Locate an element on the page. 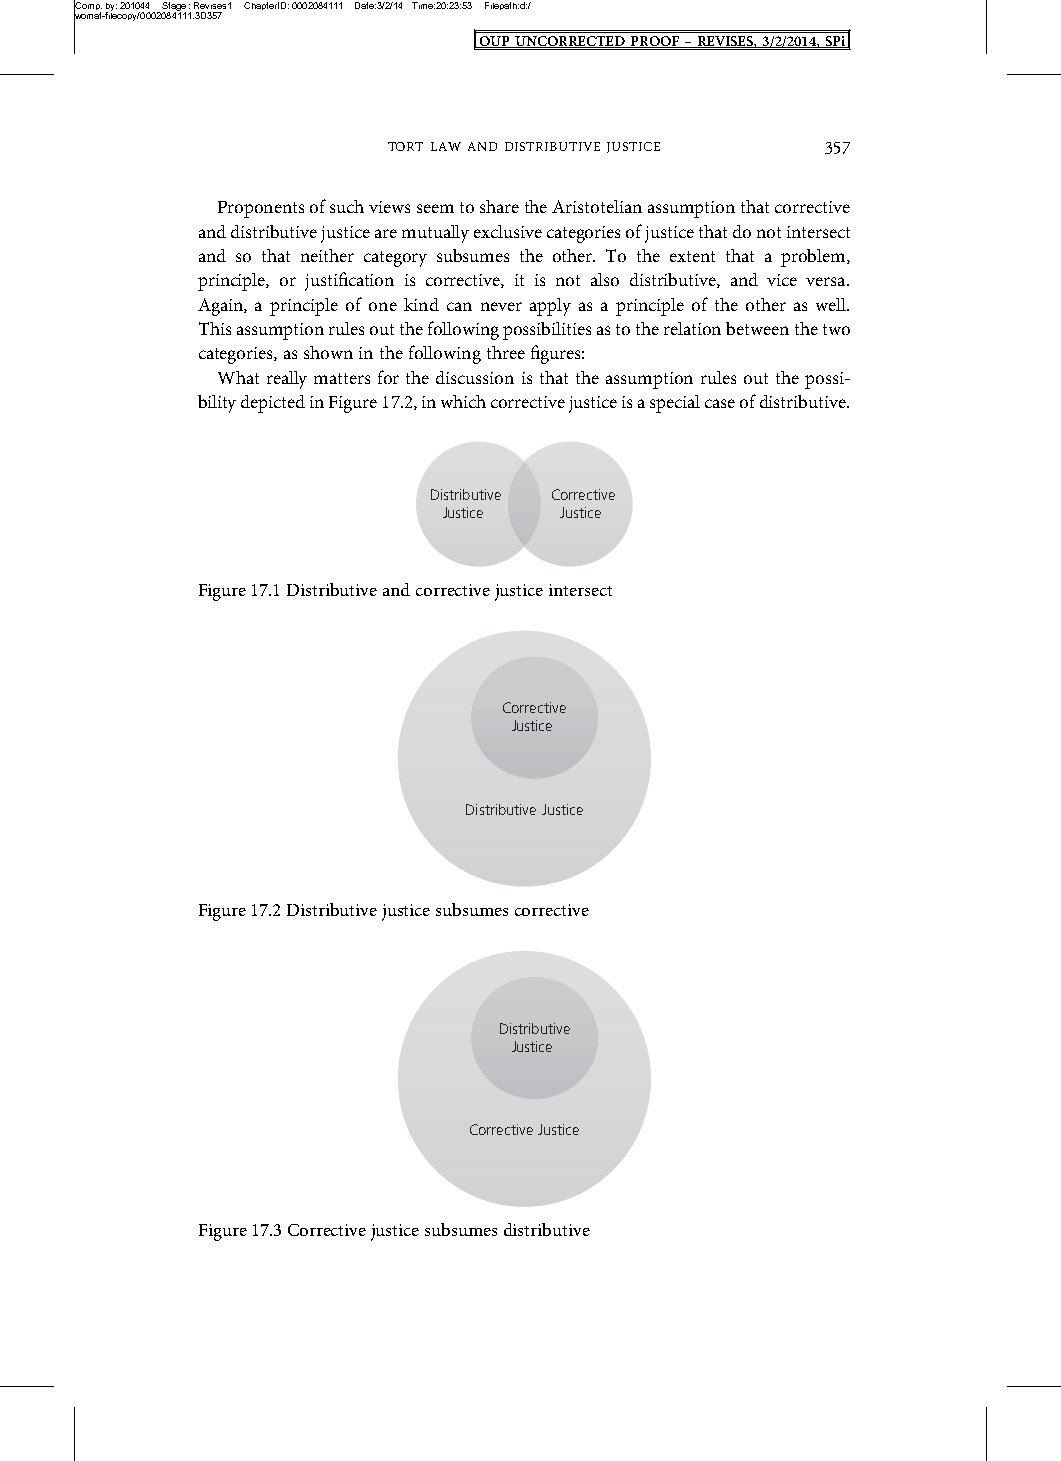 Image resolution: width=1061 pixels, height=1461 pixels. case is located at coordinates (720, 403).
